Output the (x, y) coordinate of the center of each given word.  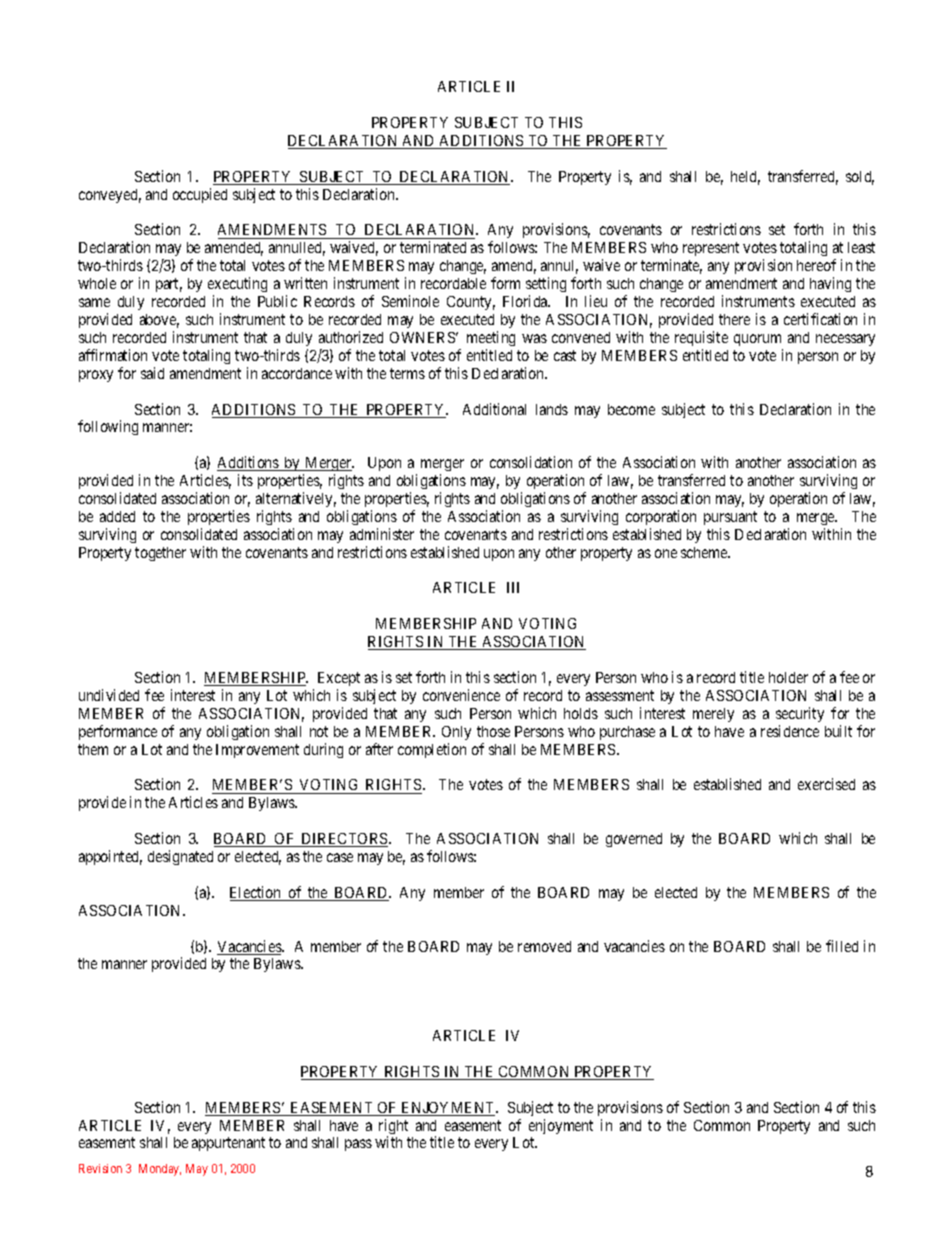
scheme (705, 552)
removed (544, 946)
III (513, 587)
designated (180, 857)
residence (790, 731)
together (160, 554)
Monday (160, 1170)
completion (432, 750)
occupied (200, 195)
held (745, 178)
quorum (757, 340)
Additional (494, 409)
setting (546, 286)
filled (842, 946)
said (152, 373)
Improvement (257, 751)
